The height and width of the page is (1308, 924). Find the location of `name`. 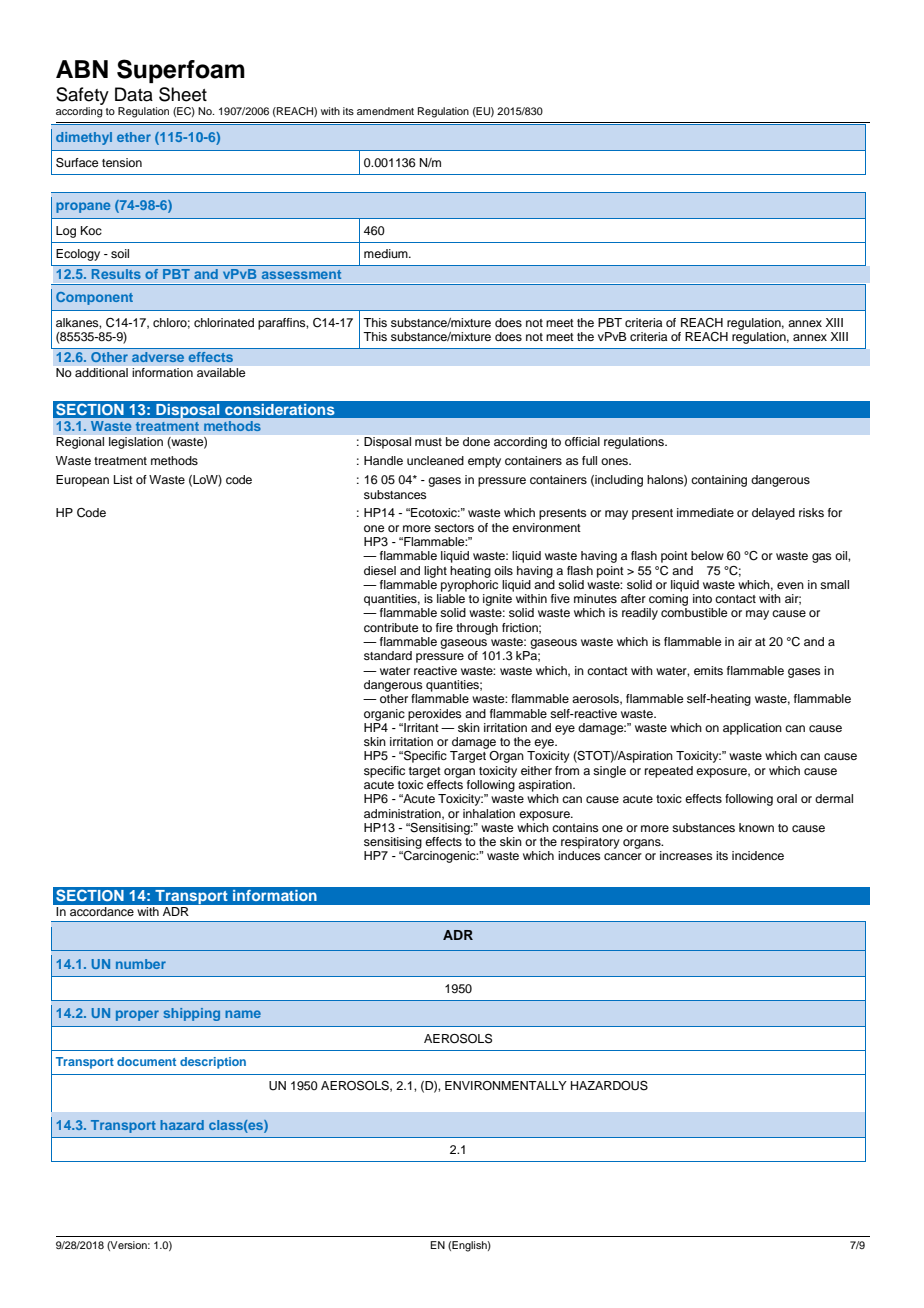

name is located at coordinates (243, 1014).
